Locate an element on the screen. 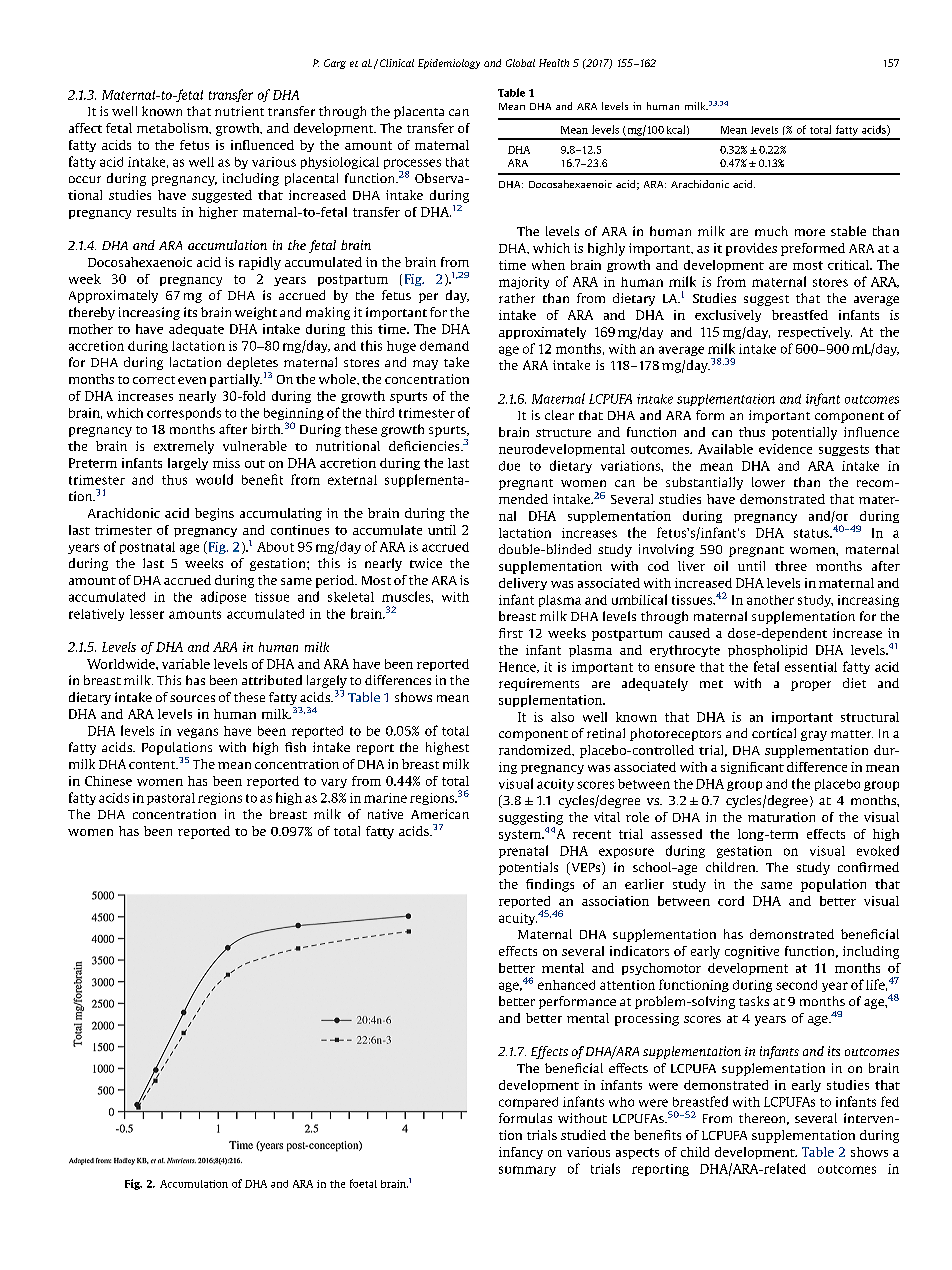 The image size is (952, 1270). cortical is located at coordinates (774, 733).
